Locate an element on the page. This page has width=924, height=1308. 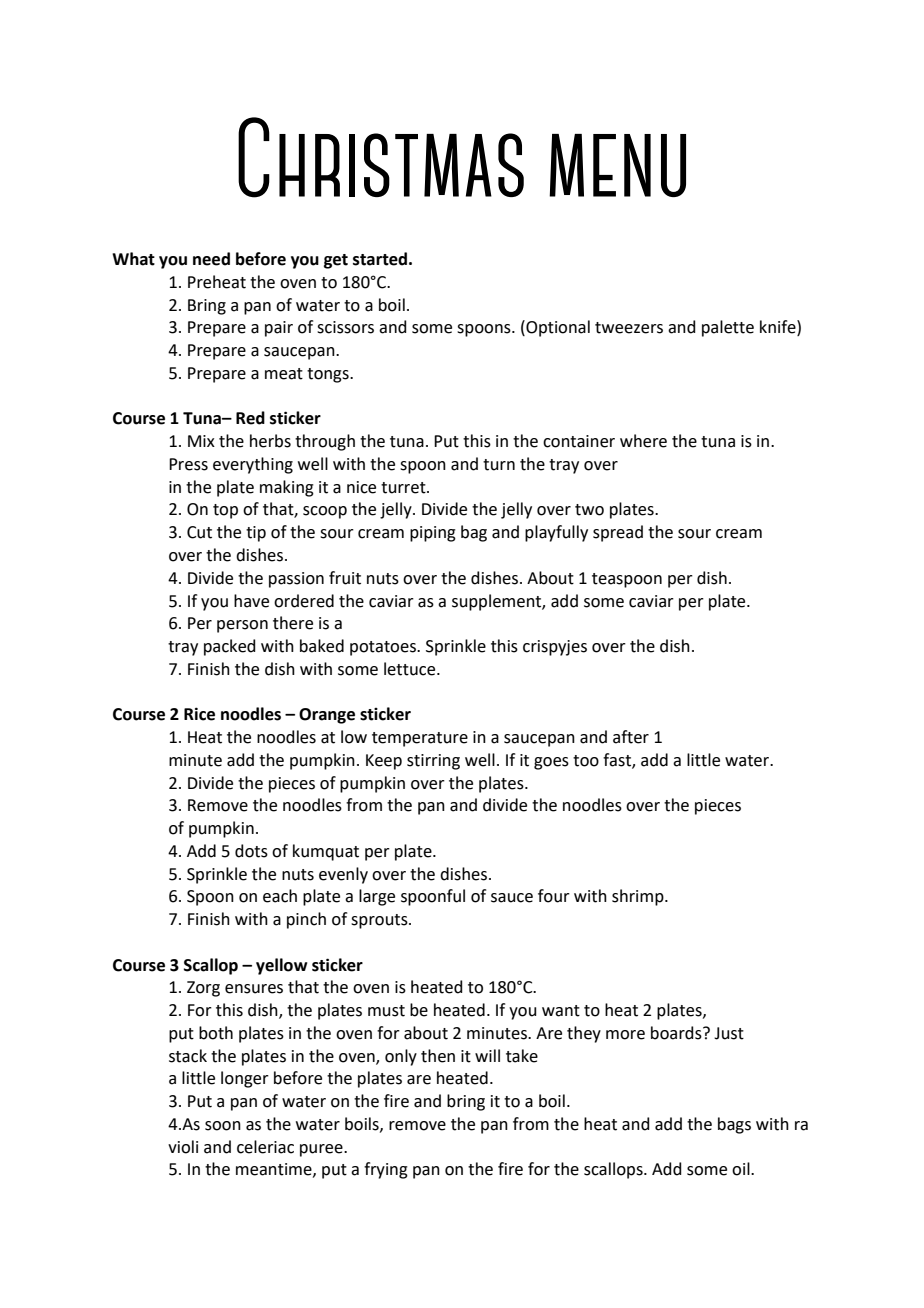
Christmas is located at coordinates (381, 157).
